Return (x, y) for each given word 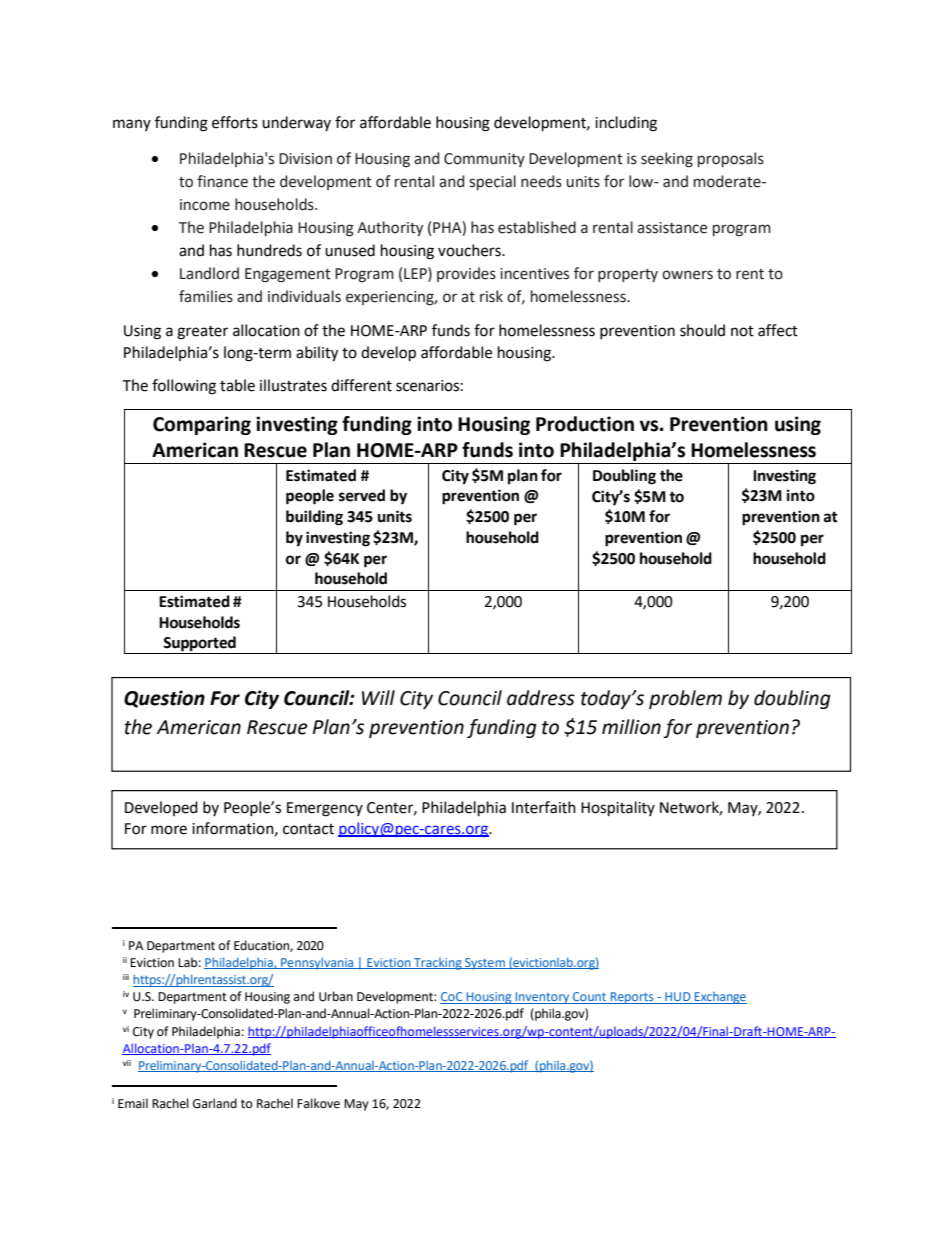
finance (222, 181)
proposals (731, 159)
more (169, 830)
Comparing (202, 425)
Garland (215, 1103)
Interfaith (544, 807)
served (362, 495)
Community (484, 160)
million (631, 727)
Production (585, 424)
